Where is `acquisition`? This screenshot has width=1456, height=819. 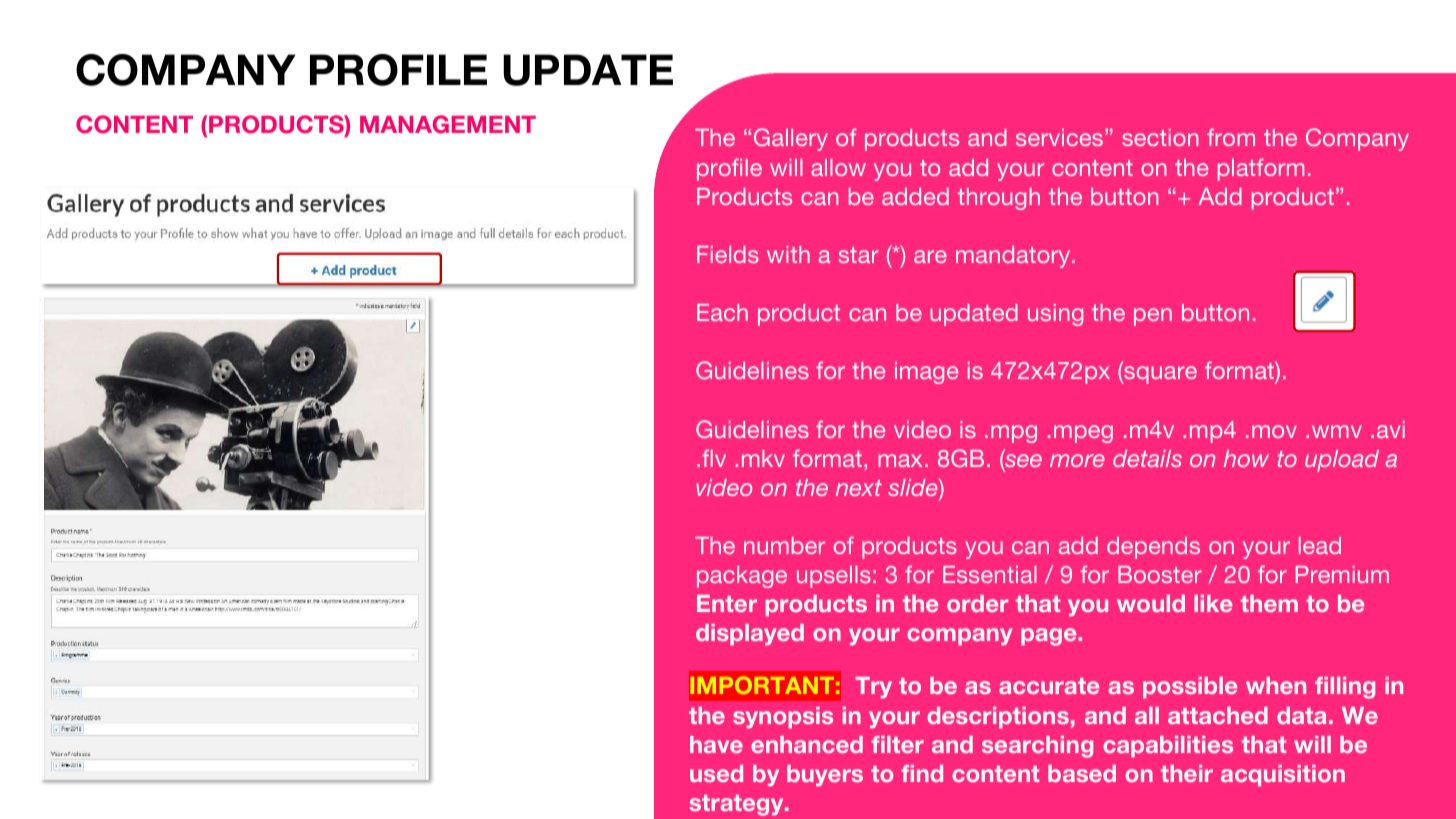
acquisition is located at coordinates (1283, 775).
